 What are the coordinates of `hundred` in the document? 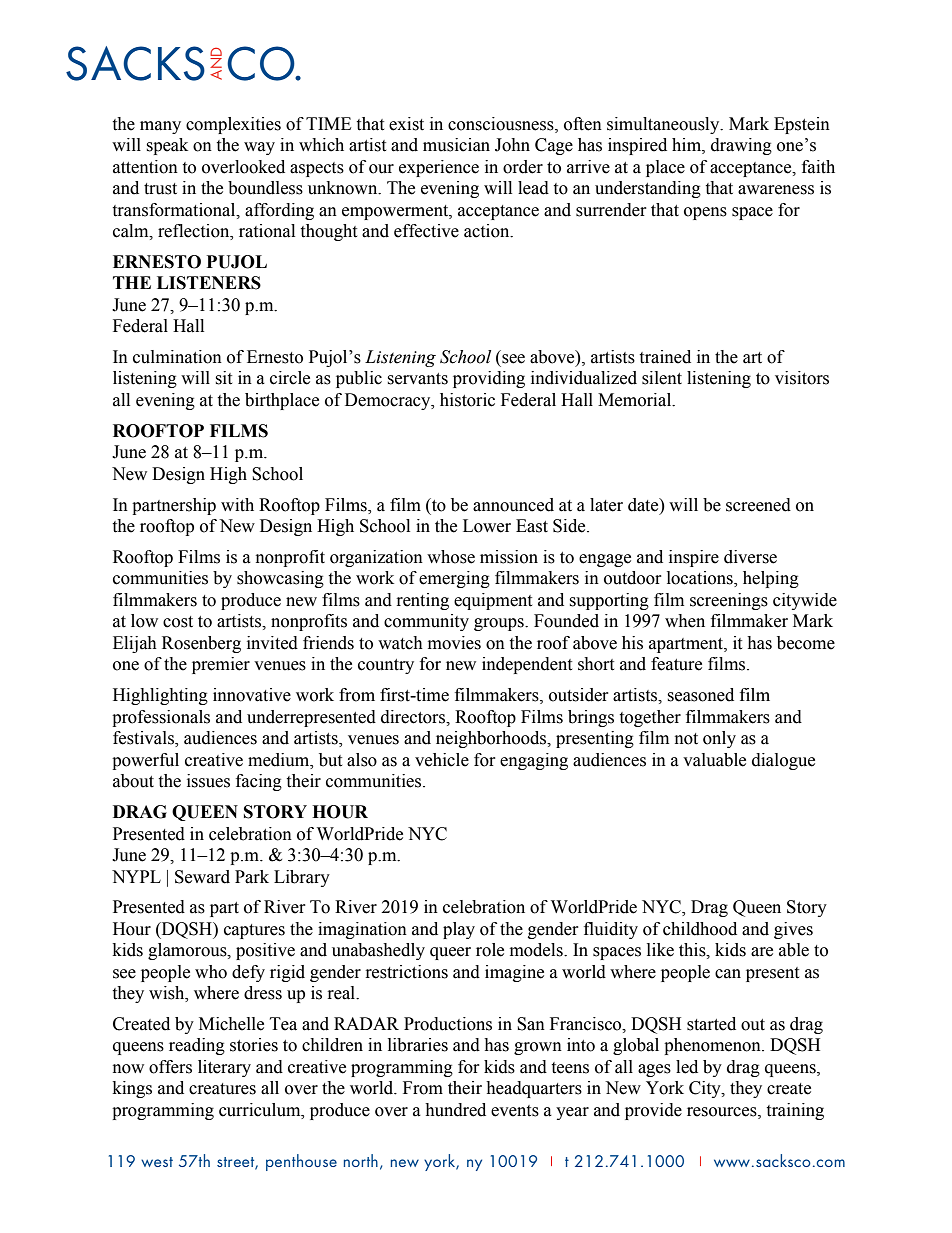 It's located at (455, 1110).
